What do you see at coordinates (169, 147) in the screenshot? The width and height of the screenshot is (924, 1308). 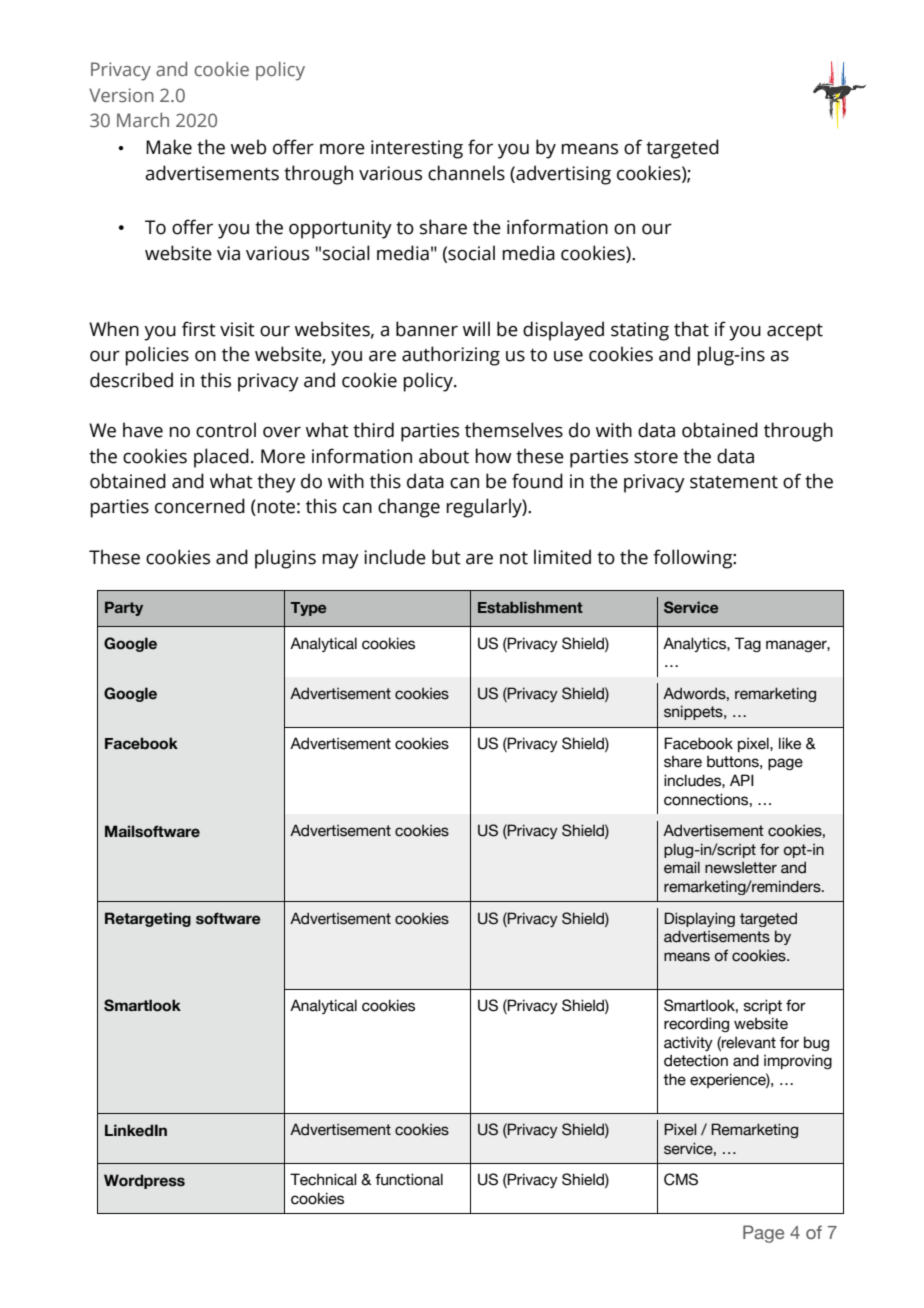 I see `Make` at bounding box center [169, 147].
